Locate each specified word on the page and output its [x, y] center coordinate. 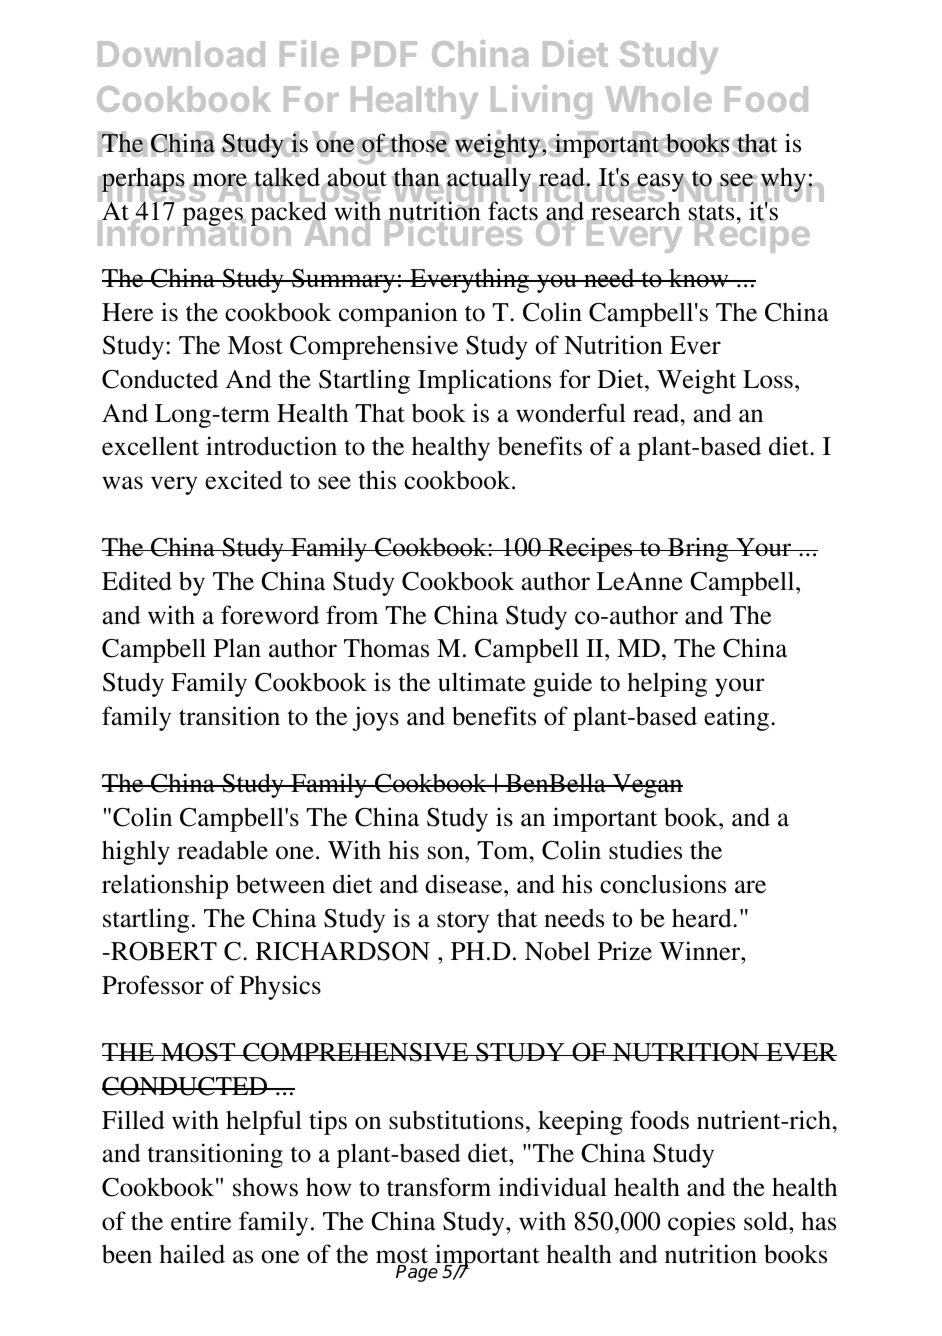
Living [541, 102]
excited [244, 480]
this [377, 480]
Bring [698, 549]
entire [201, 1221]
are [750, 887]
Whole [658, 99]
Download [181, 54]
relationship [165, 886]
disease [465, 884]
